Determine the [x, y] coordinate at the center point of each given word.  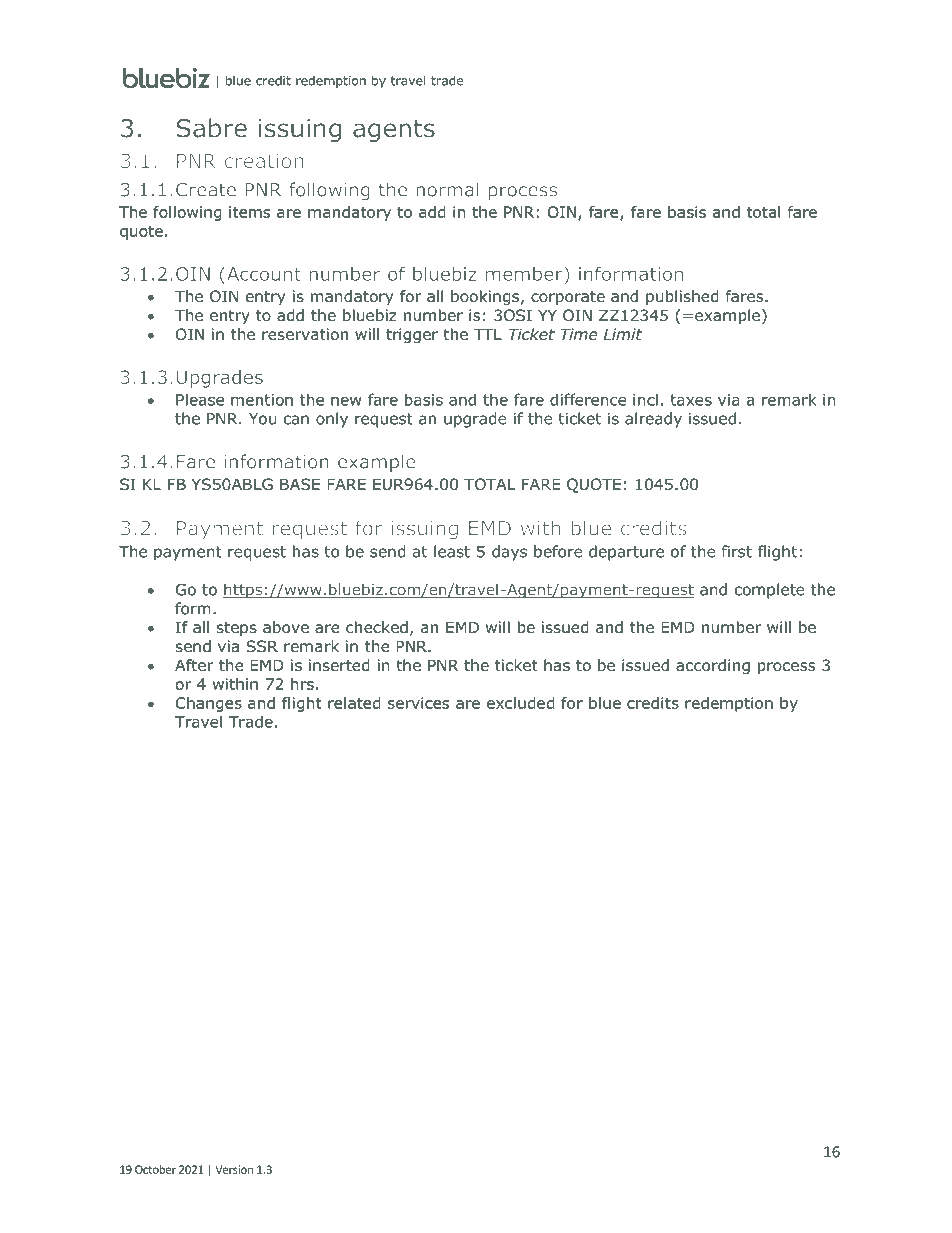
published [682, 297]
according [713, 666]
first [736, 551]
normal [447, 189]
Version [234, 1169]
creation [264, 161]
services [418, 703]
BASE [300, 484]
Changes [209, 704]
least [452, 551]
